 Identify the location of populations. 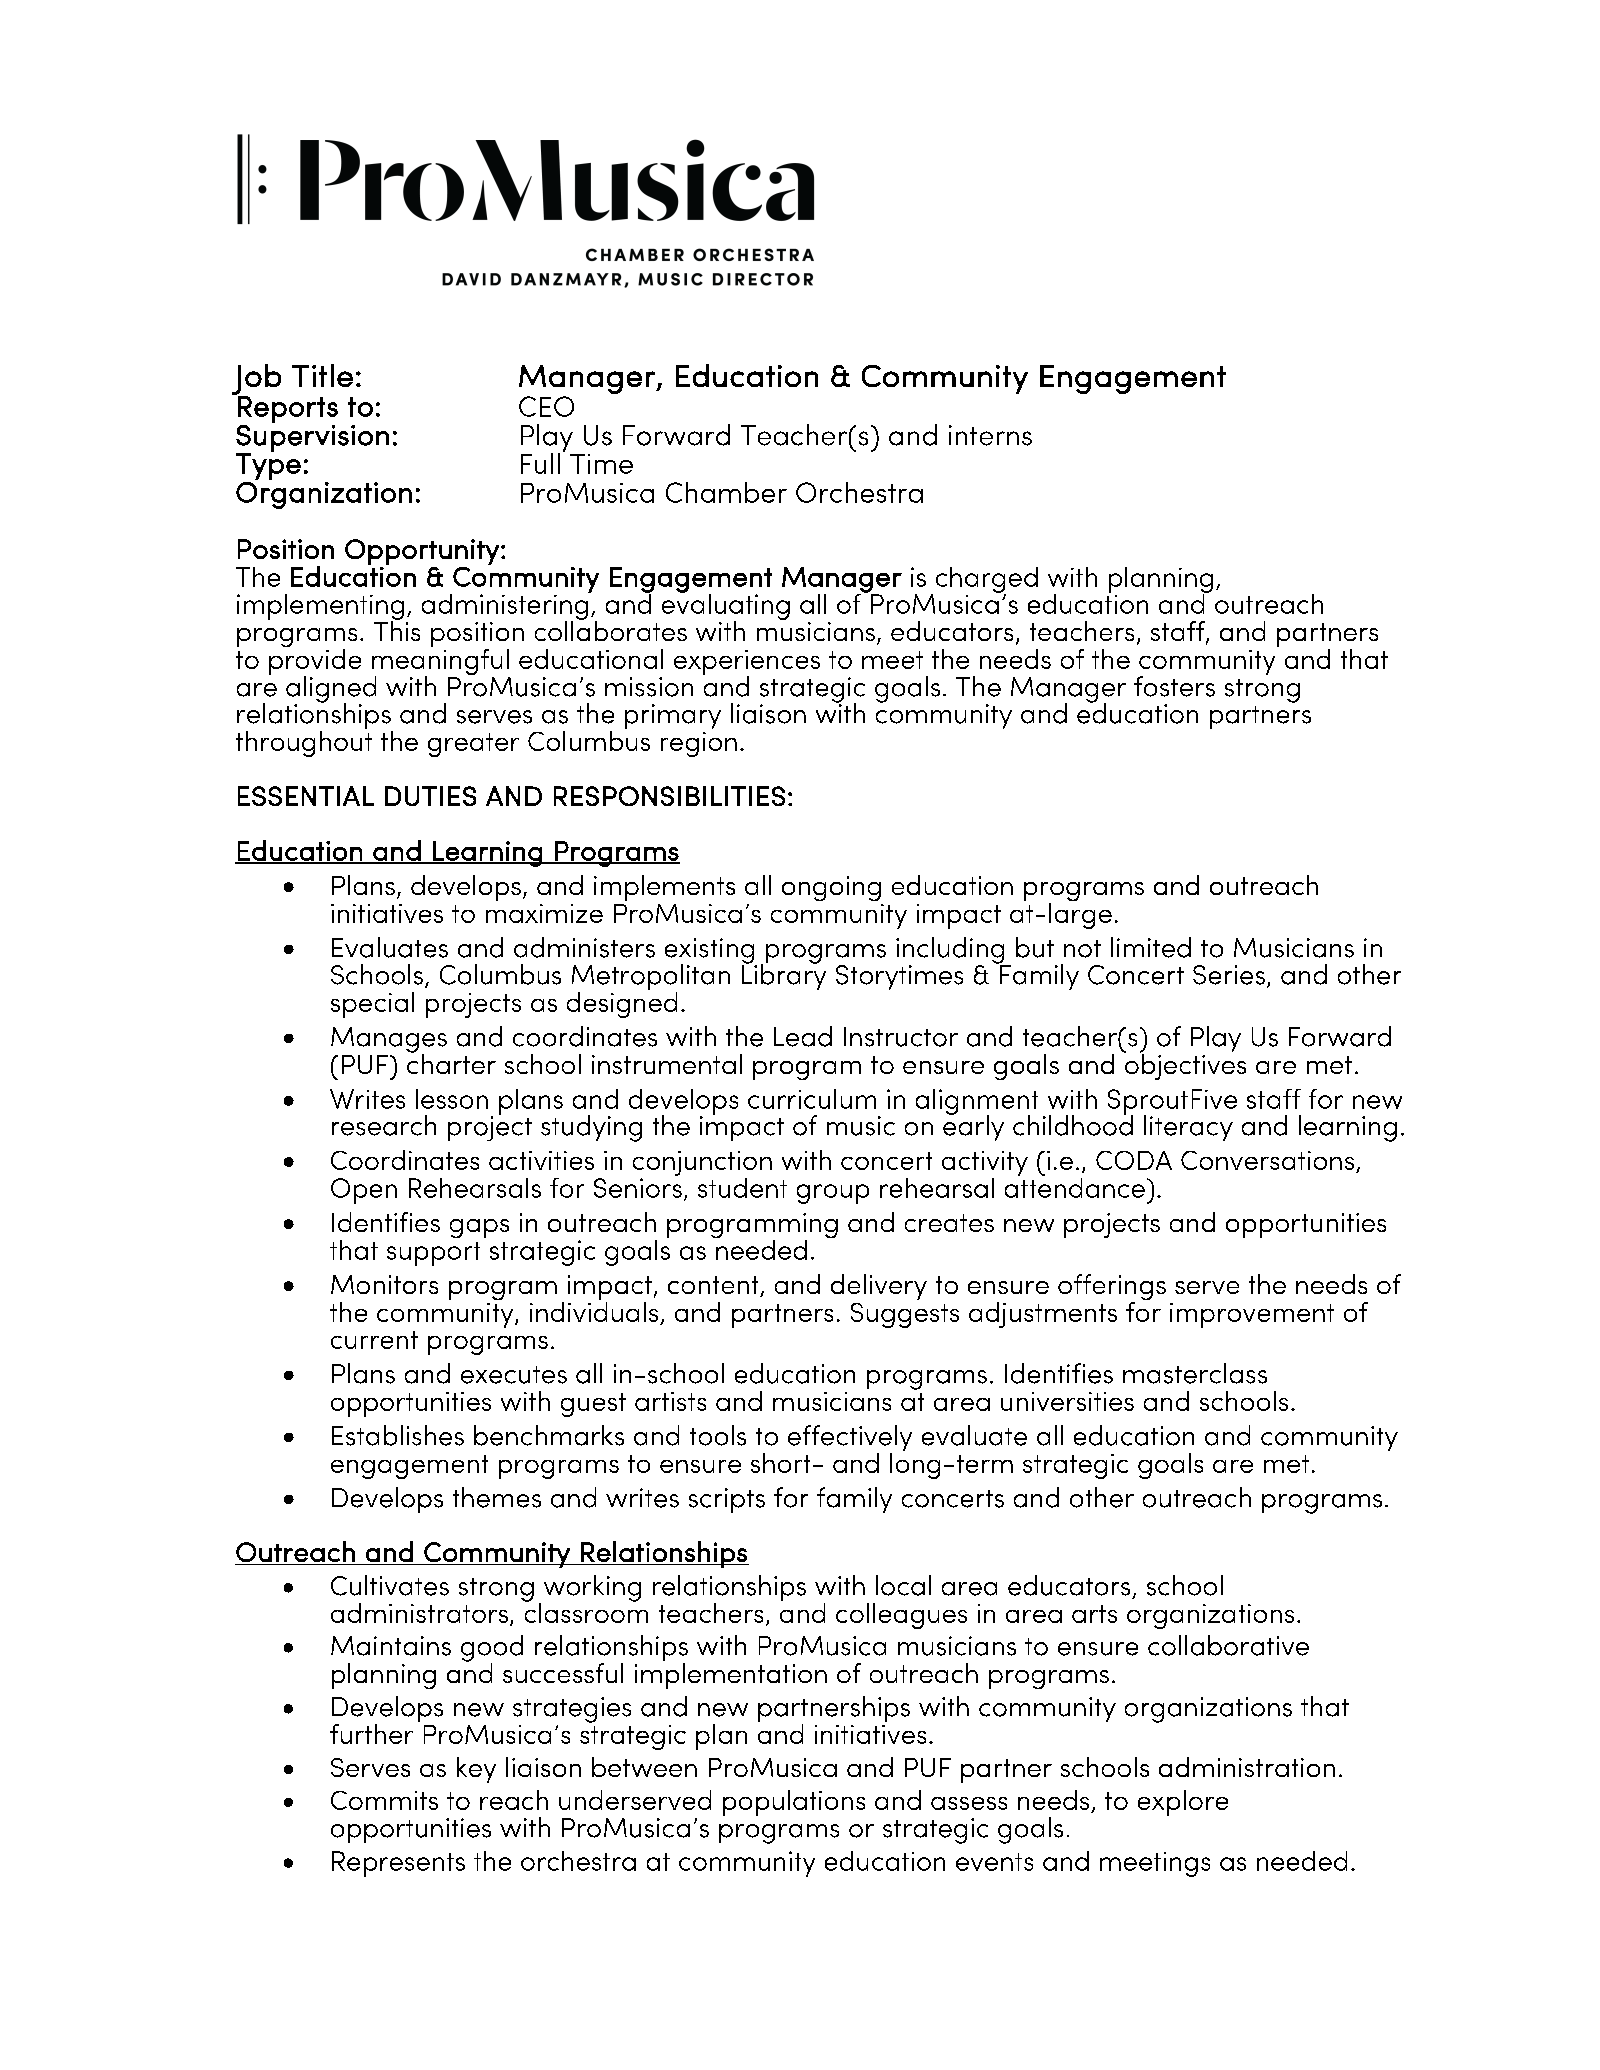
(794, 1803).
